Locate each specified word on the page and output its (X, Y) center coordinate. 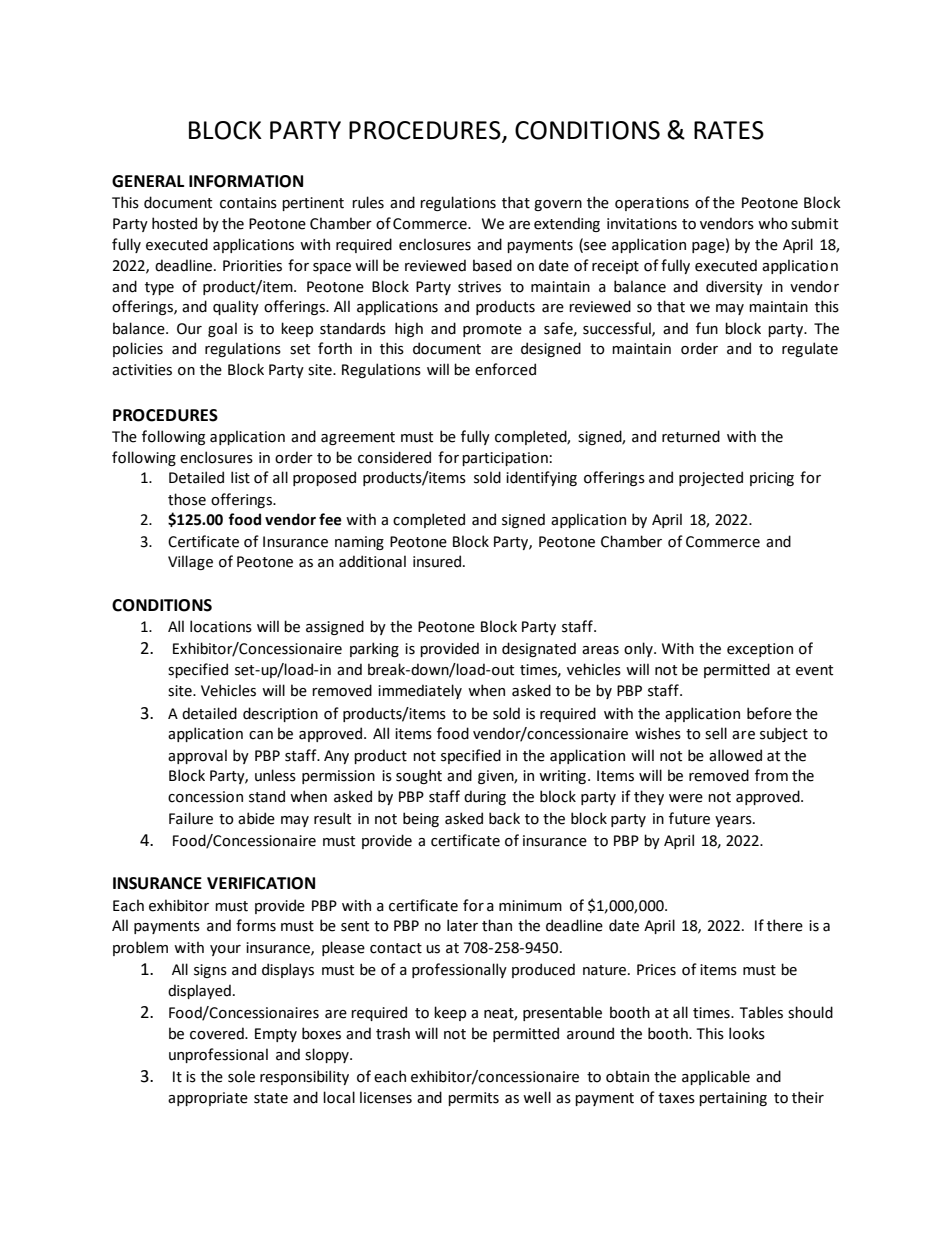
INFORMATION (246, 181)
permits (473, 1099)
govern (558, 205)
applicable (716, 1077)
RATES (729, 130)
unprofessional (218, 1055)
